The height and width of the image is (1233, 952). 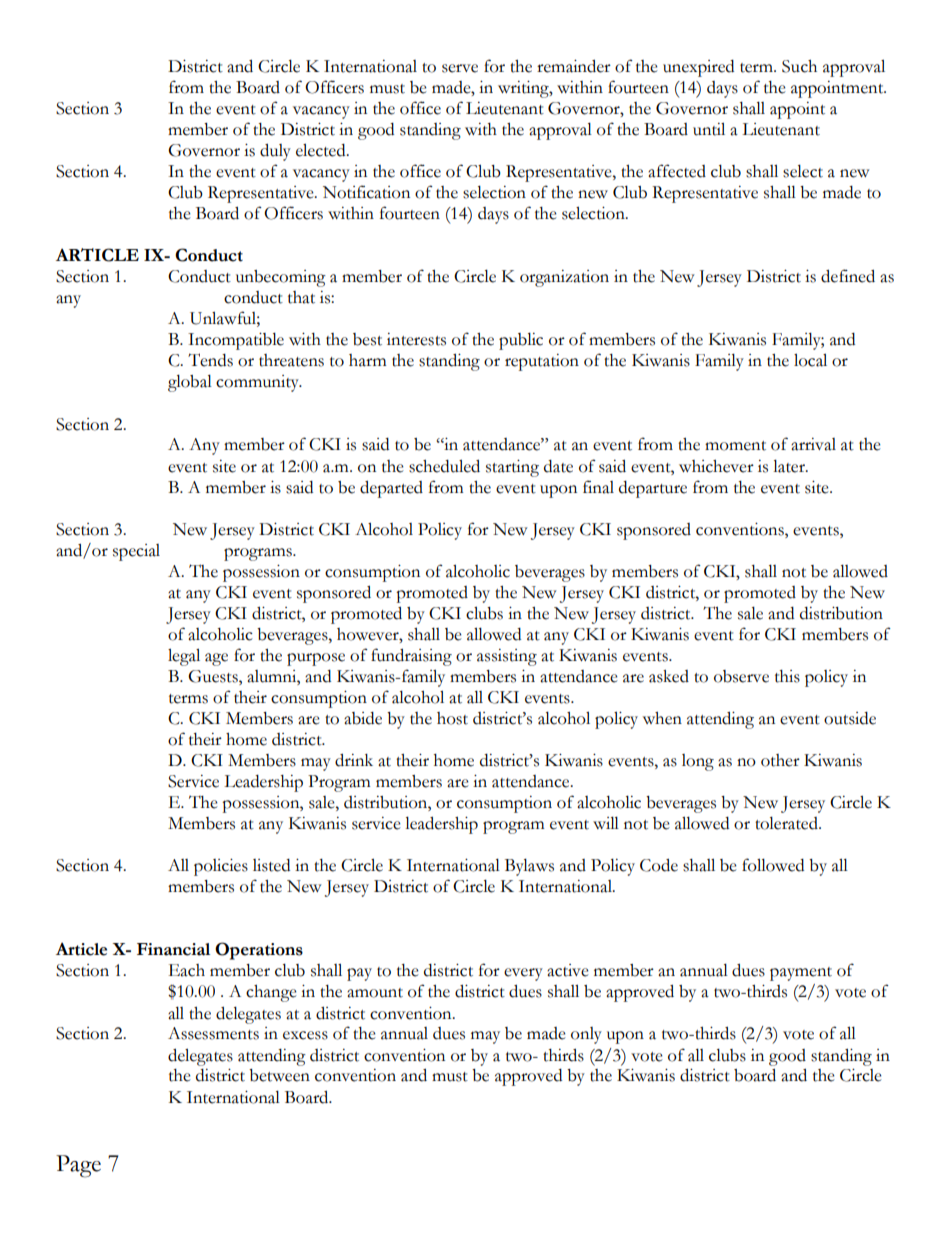 I want to click on Page, so click(x=78, y=1166).
